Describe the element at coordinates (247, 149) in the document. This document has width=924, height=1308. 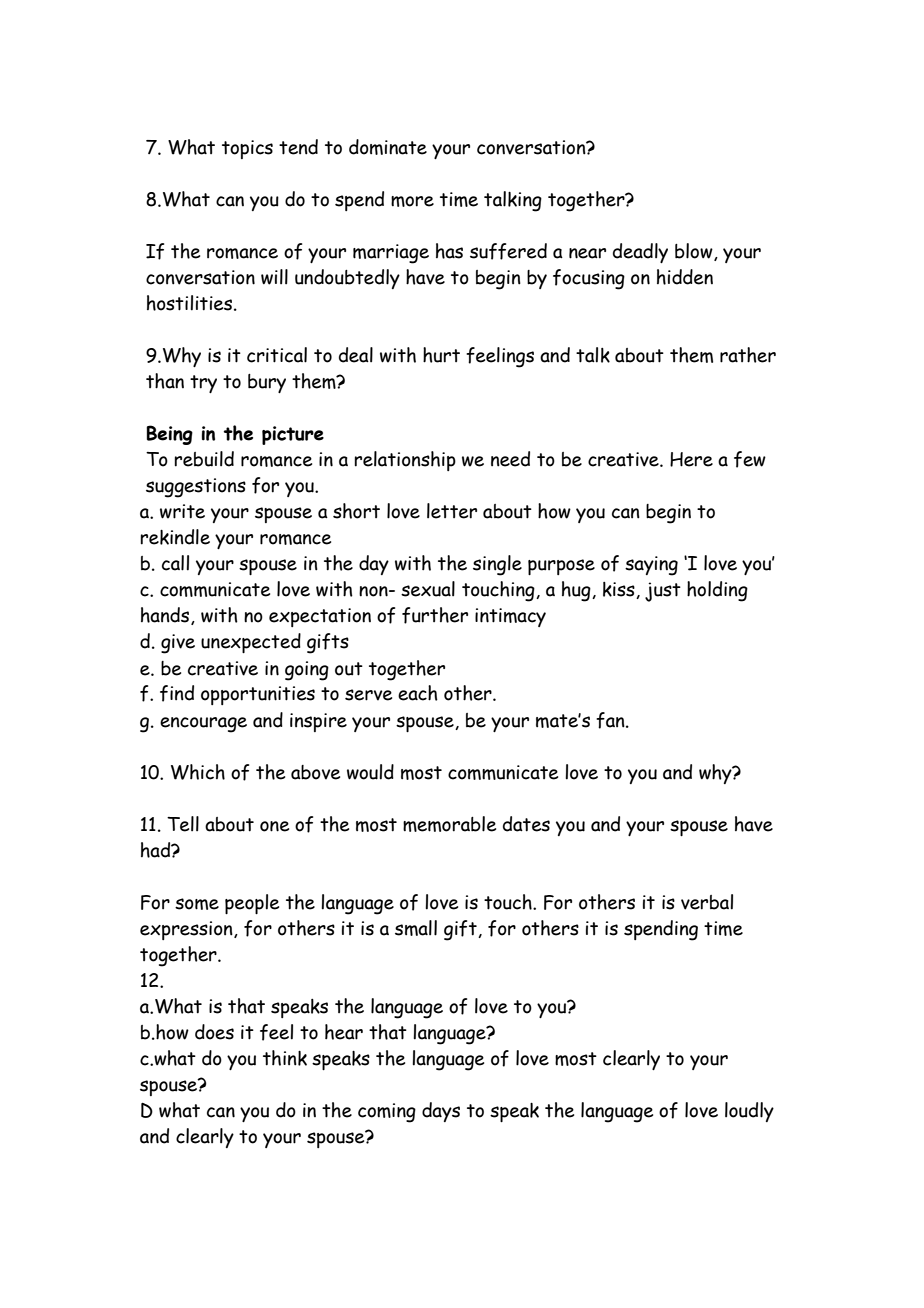
I see `topics` at that location.
